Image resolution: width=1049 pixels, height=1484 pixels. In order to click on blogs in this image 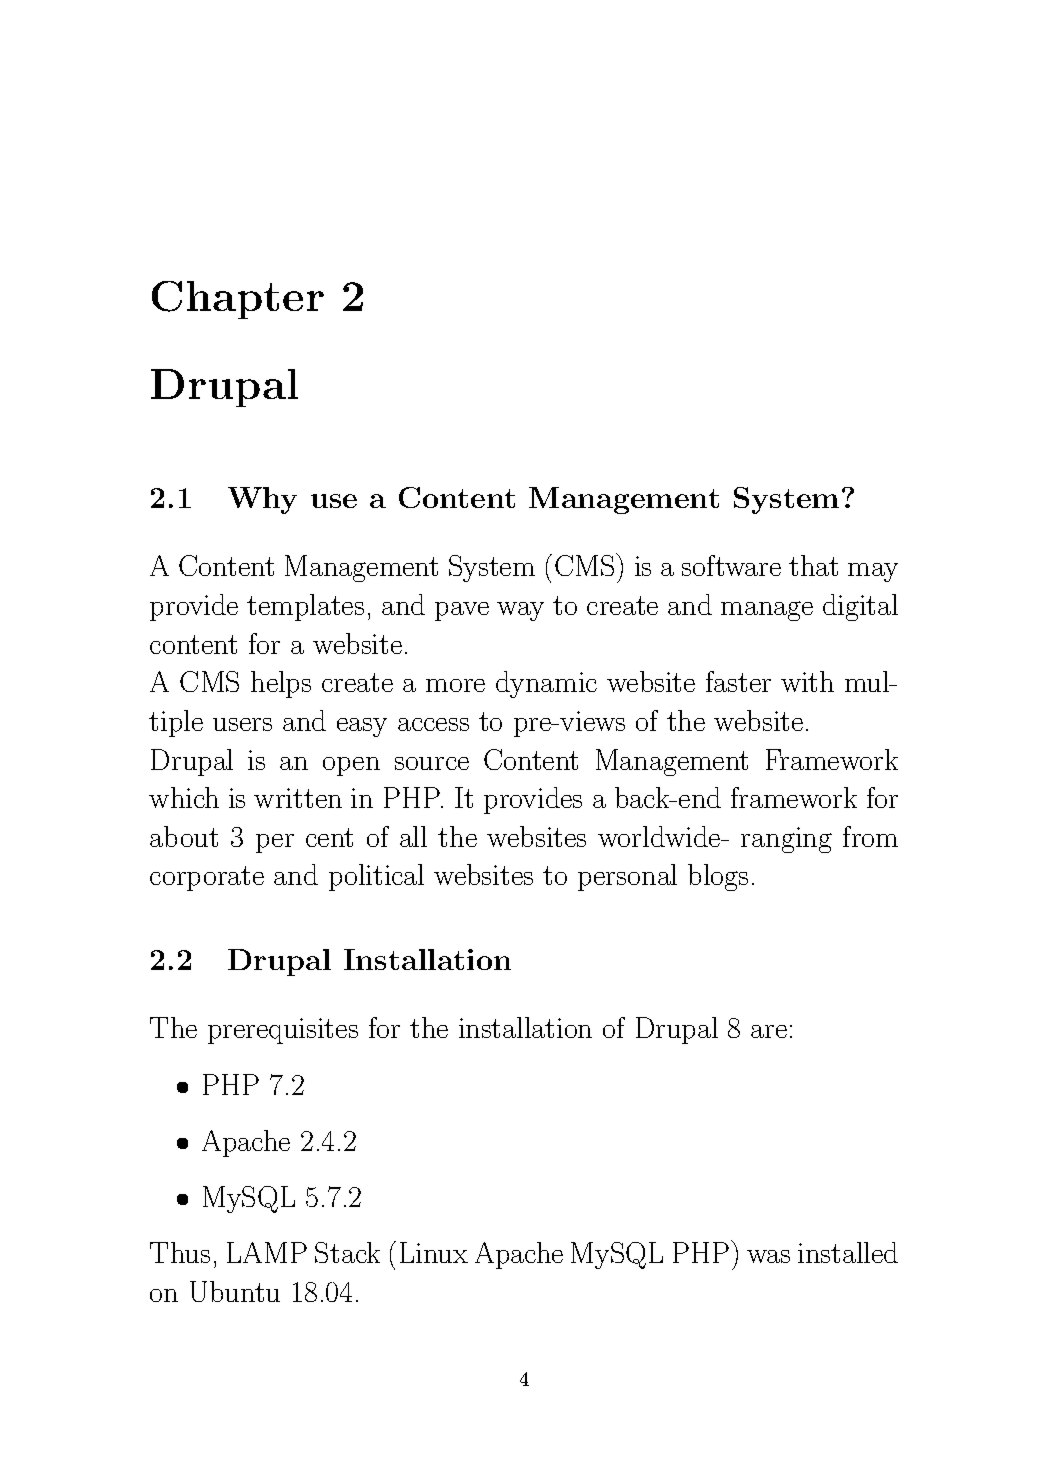, I will do `click(718, 877)`.
